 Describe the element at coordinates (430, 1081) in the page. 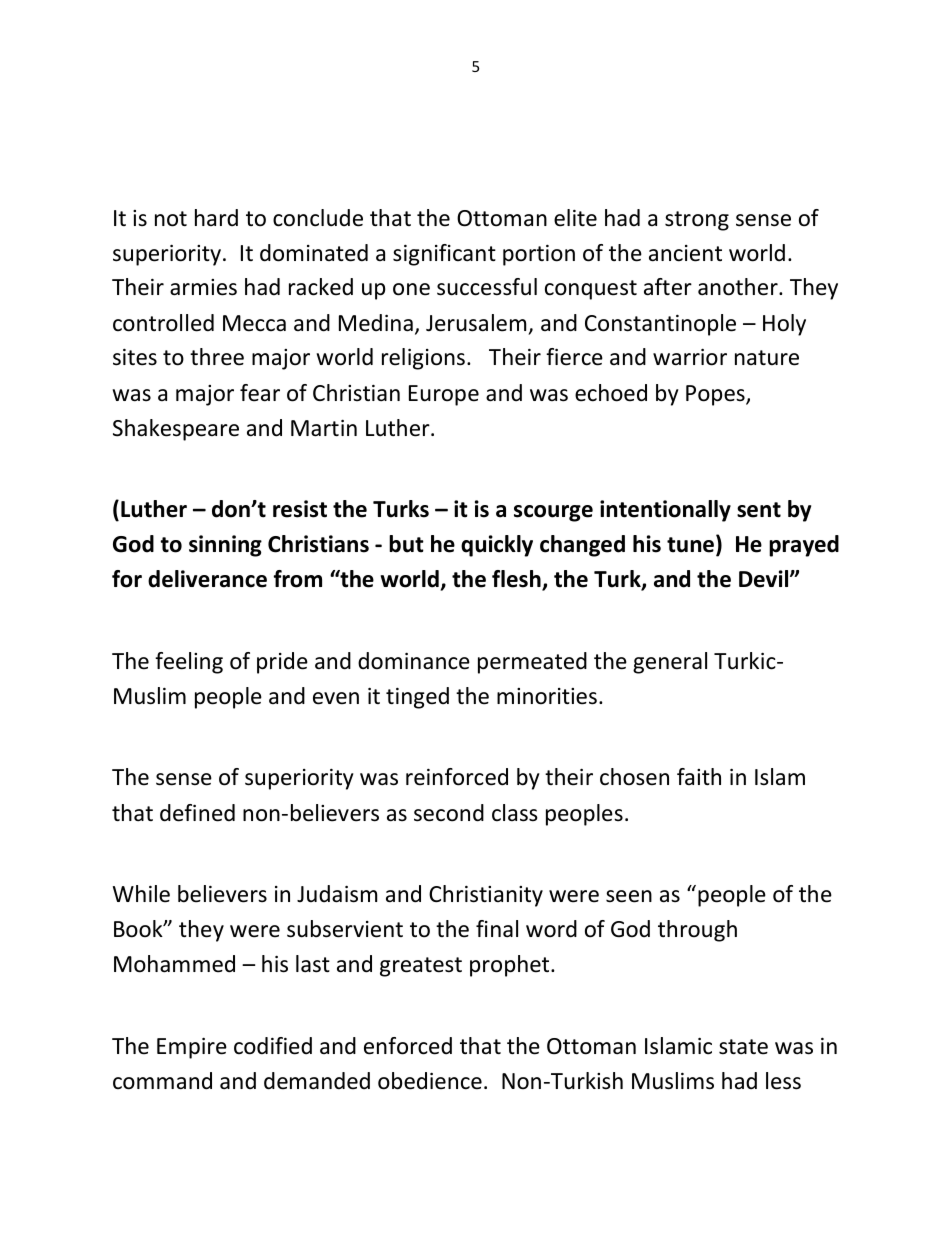

I see `obedience` at that location.
